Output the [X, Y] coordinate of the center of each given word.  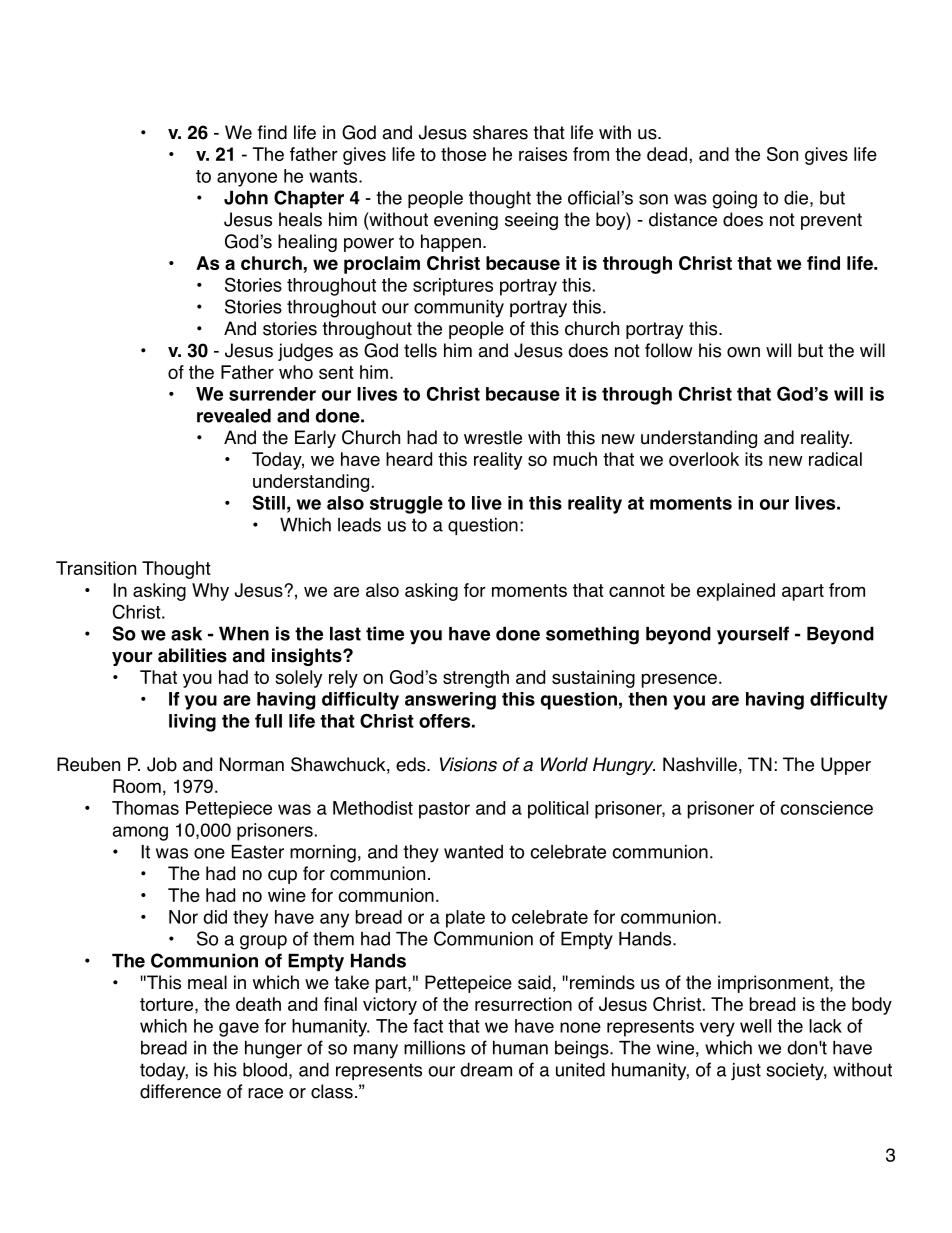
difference [180, 1091]
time [385, 633]
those [463, 154]
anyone [247, 179]
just [746, 1071]
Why [210, 592]
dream [486, 1069]
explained [736, 592]
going [735, 200]
